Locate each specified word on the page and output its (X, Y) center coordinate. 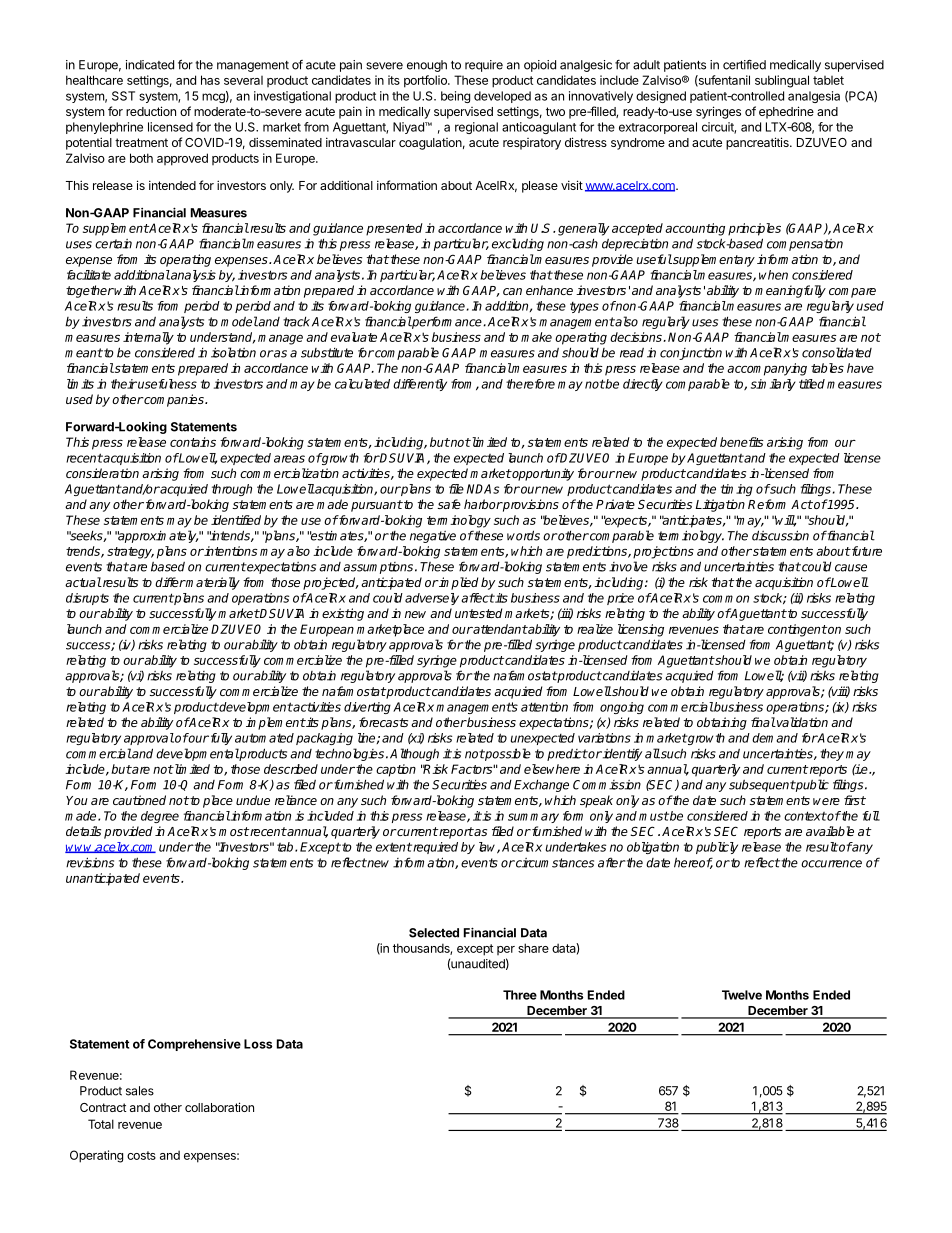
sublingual (782, 81)
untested (478, 613)
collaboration (219, 1107)
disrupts (87, 599)
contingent (797, 630)
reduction (151, 111)
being (455, 97)
